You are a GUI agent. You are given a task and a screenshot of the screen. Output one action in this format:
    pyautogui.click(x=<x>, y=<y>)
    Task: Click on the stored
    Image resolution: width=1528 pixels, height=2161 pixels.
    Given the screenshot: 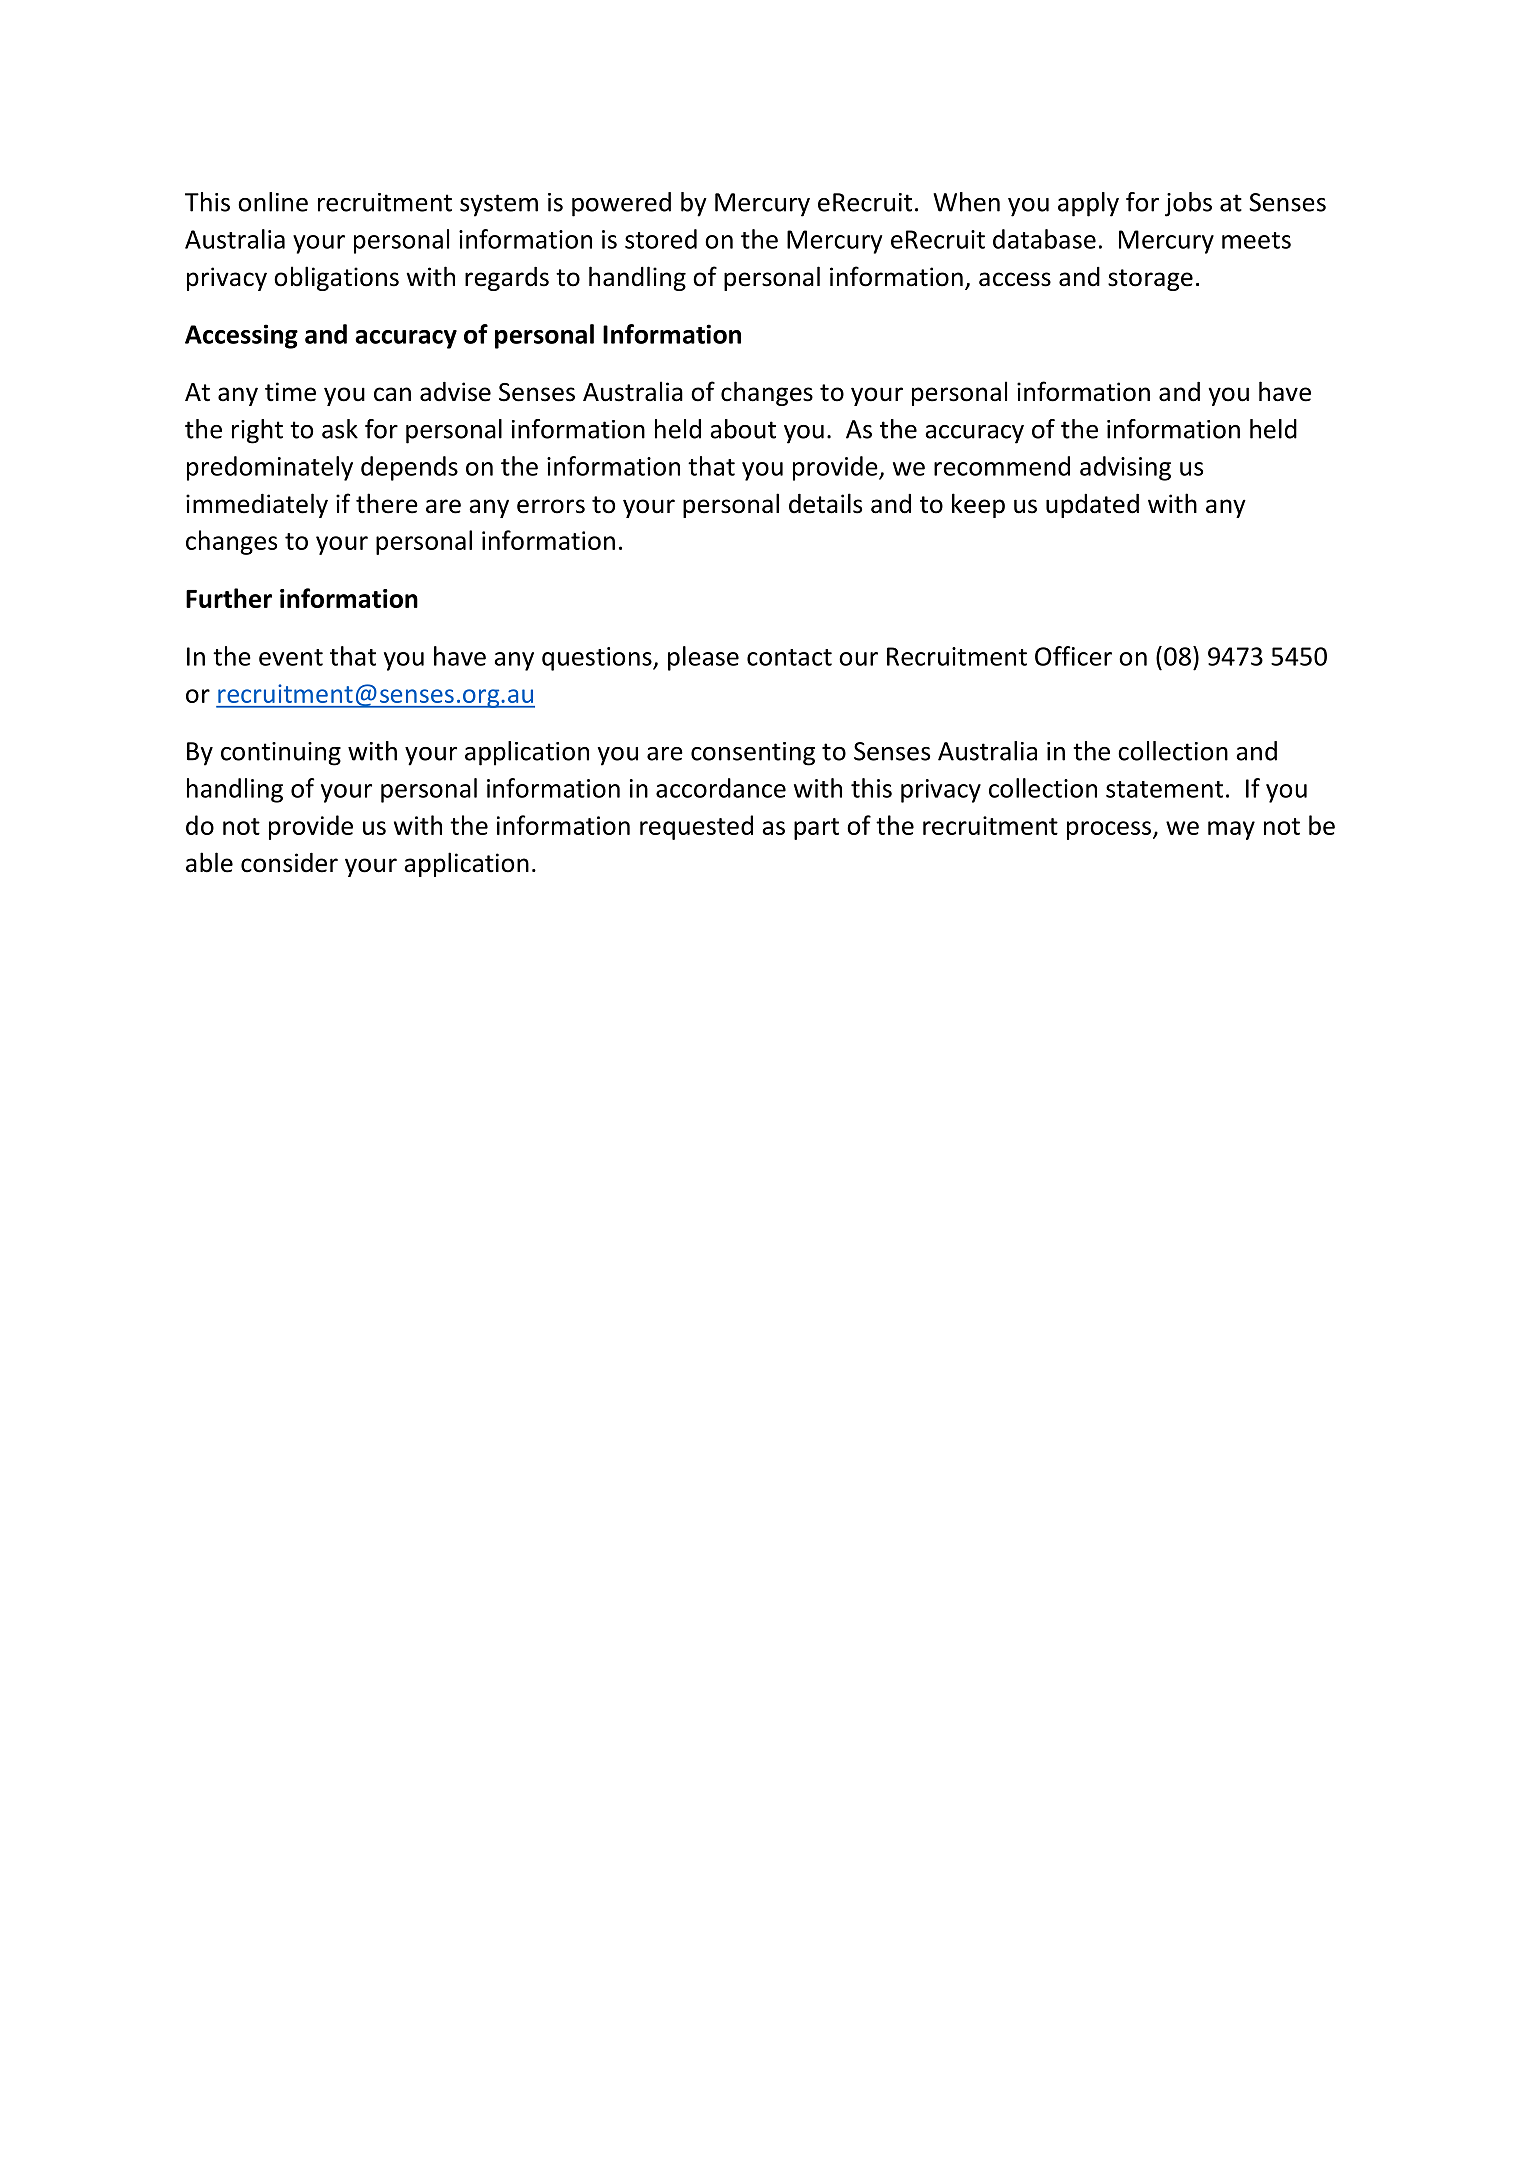 What is the action you would take?
    pyautogui.click(x=661, y=239)
